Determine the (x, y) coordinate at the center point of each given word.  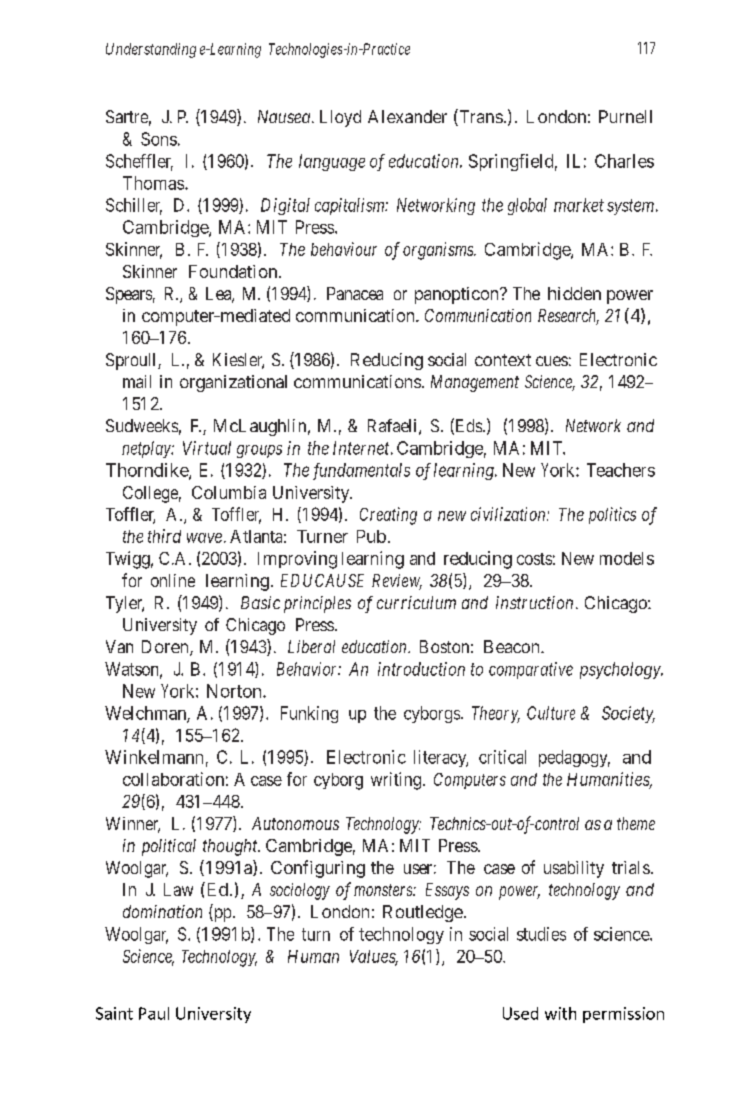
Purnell (625, 116)
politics (612, 515)
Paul (154, 1013)
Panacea (355, 293)
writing (396, 781)
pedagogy (574, 758)
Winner (133, 825)
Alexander (407, 116)
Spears (129, 295)
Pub (371, 536)
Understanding (151, 50)
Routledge (423, 913)
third (164, 536)
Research (568, 317)
